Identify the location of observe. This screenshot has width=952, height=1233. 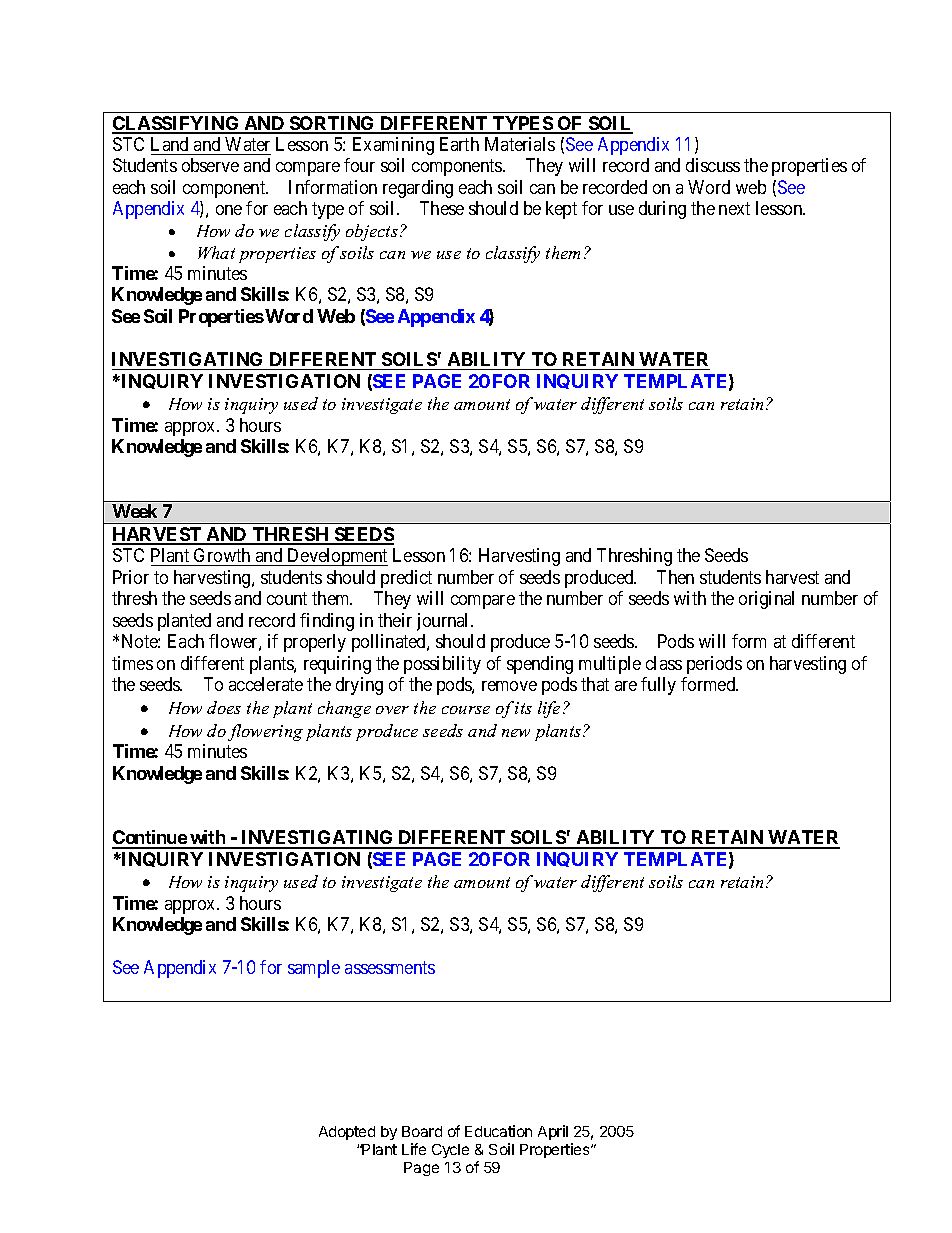
(210, 165).
